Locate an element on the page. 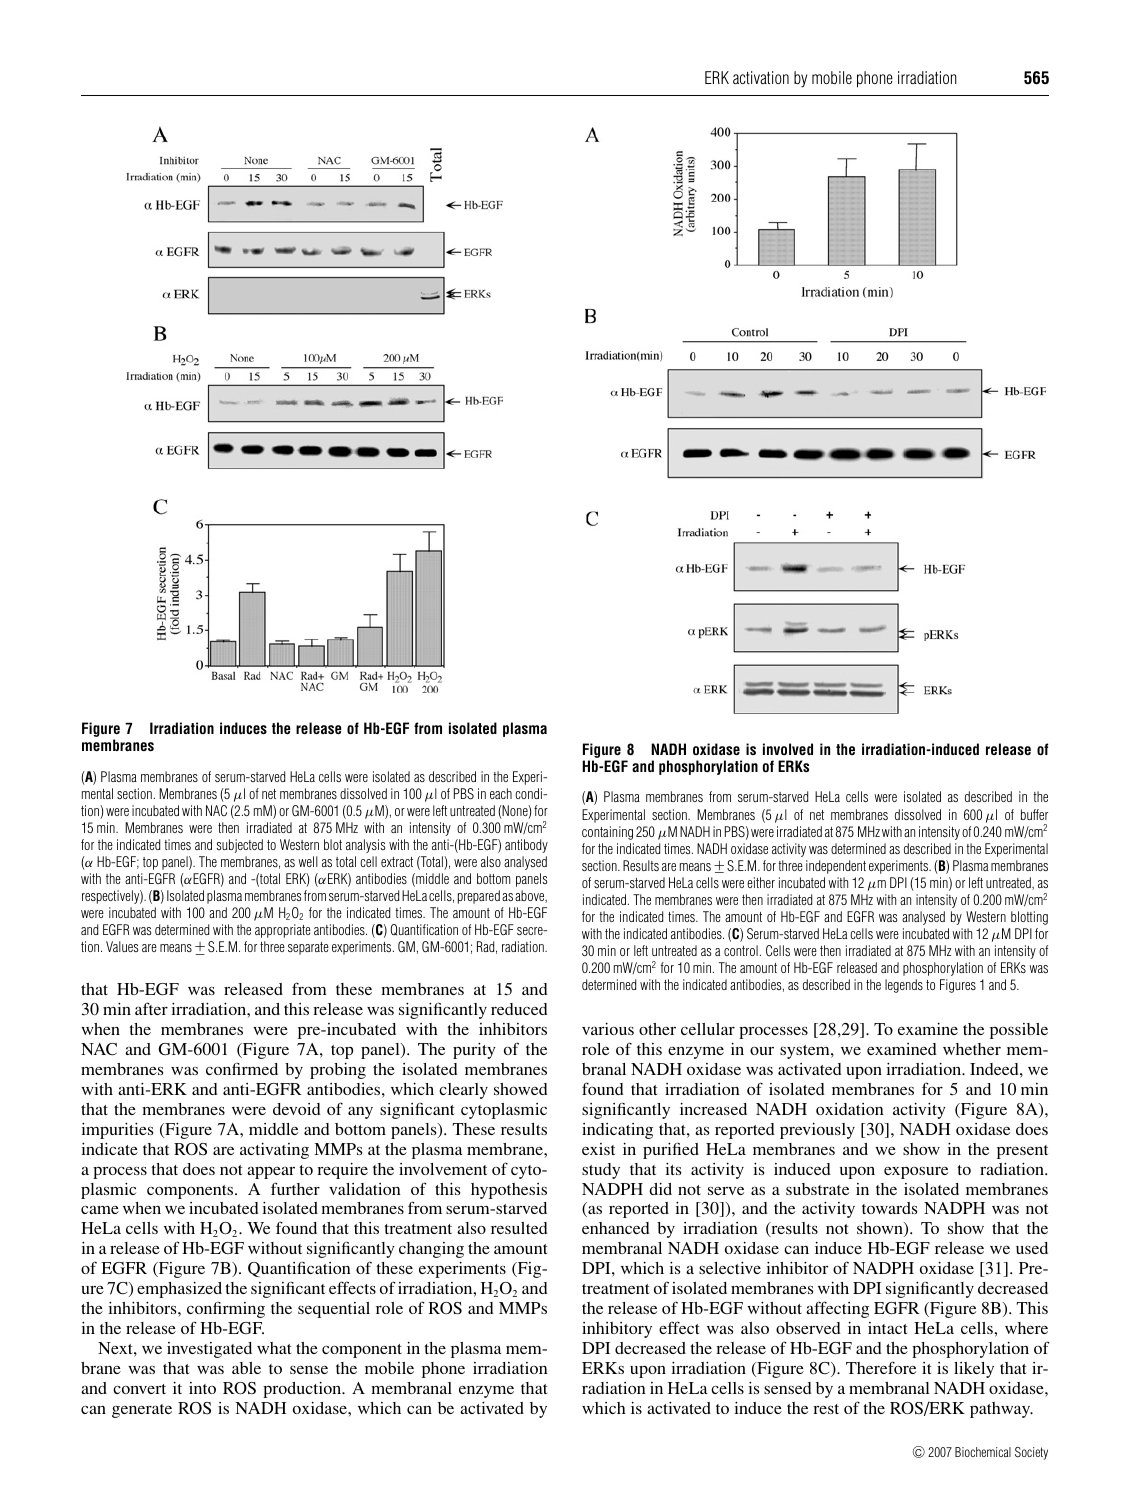  indicating is located at coordinates (617, 1131).
